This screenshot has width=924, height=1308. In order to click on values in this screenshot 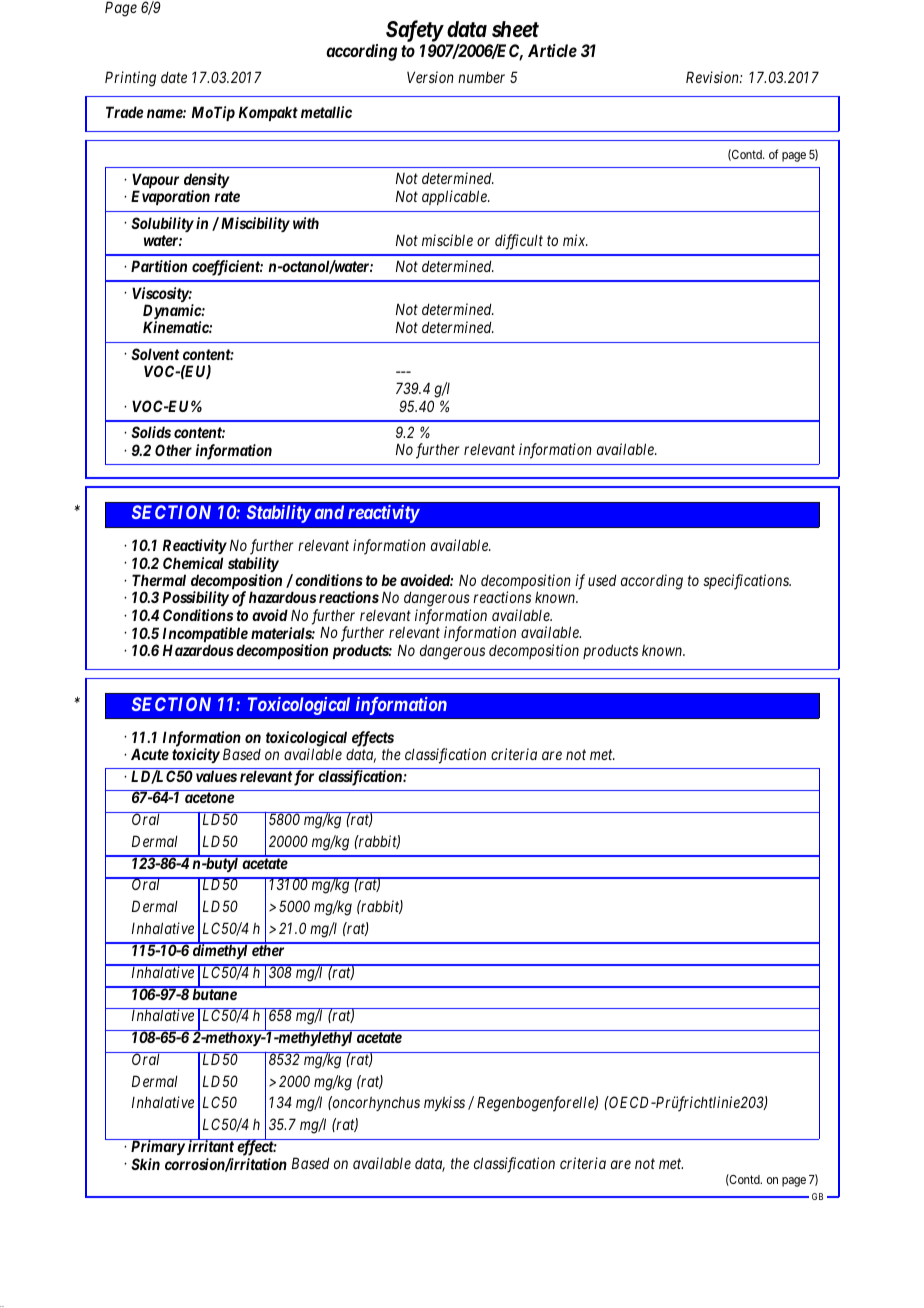, I will do `click(216, 776)`.
